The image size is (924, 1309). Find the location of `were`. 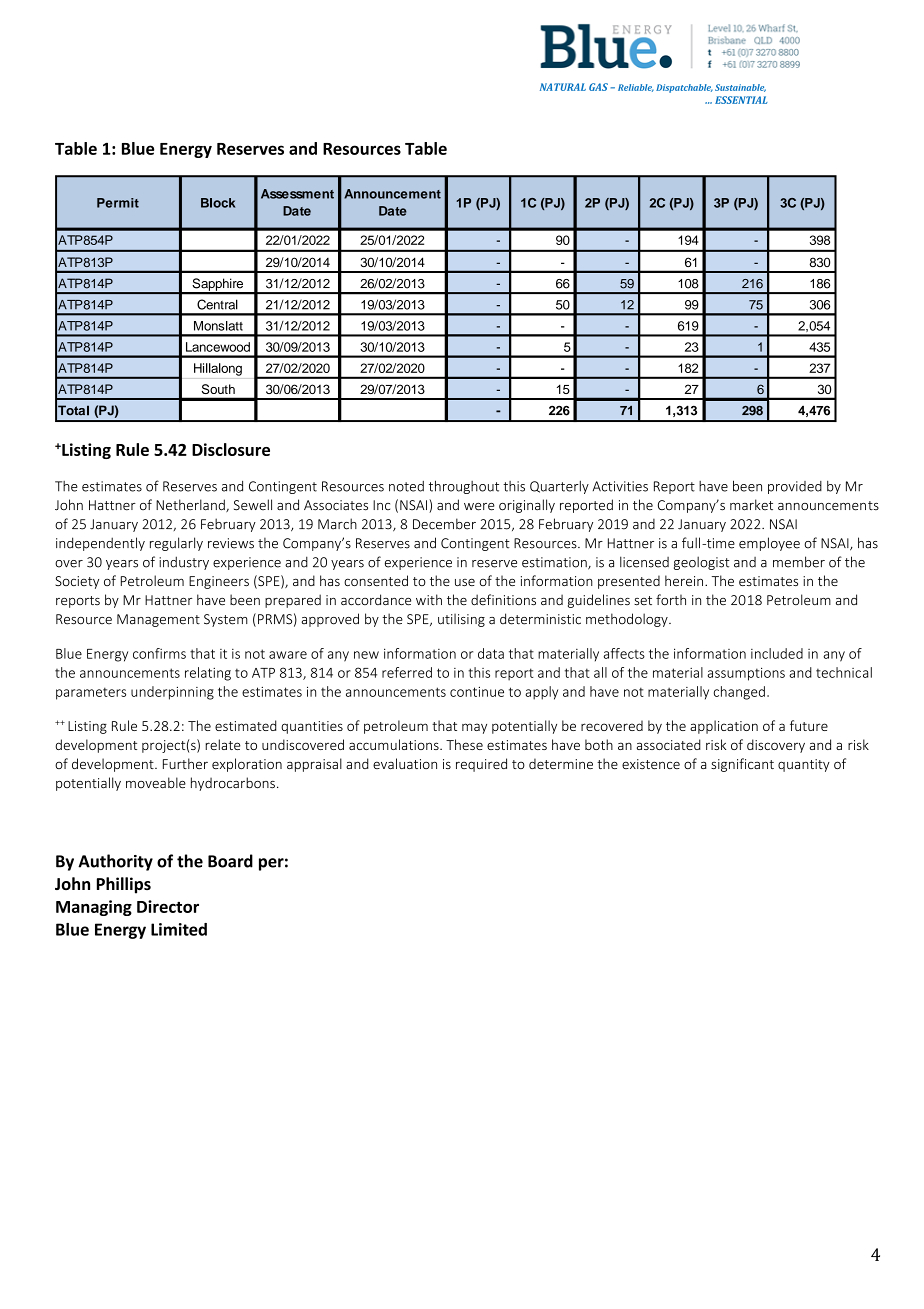

were is located at coordinates (479, 507).
